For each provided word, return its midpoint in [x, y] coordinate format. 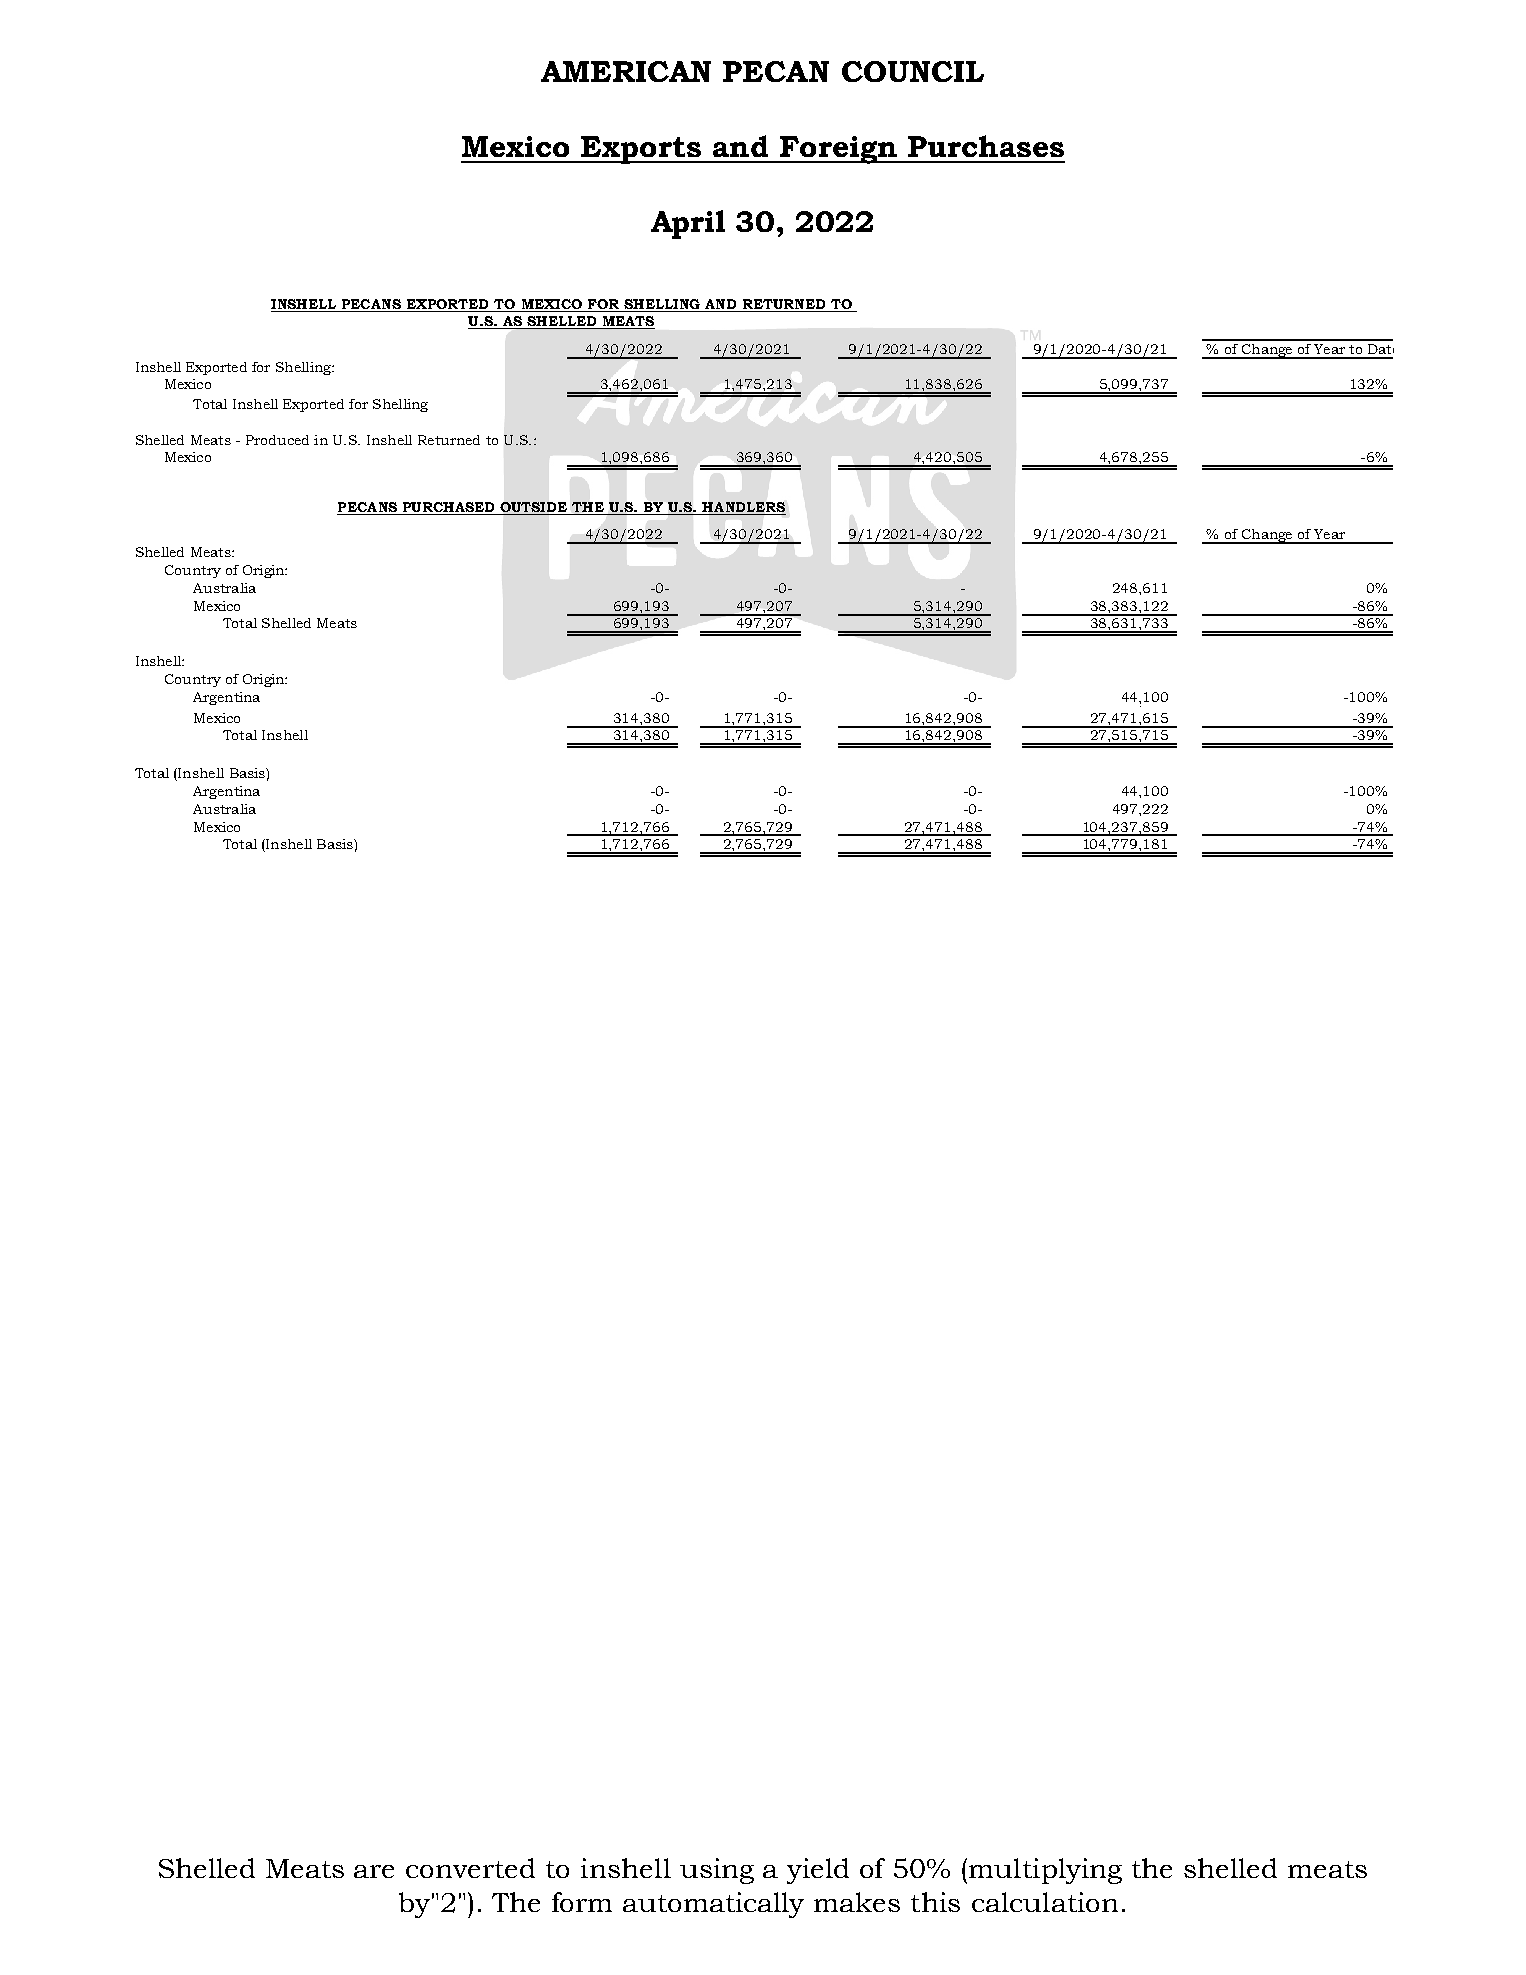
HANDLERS [743, 508]
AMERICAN [626, 71]
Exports [642, 150]
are [374, 1871]
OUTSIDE [534, 508]
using [717, 1871]
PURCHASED [449, 508]
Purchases [986, 146]
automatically [713, 1905]
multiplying [1045, 1871]
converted [470, 1868]
